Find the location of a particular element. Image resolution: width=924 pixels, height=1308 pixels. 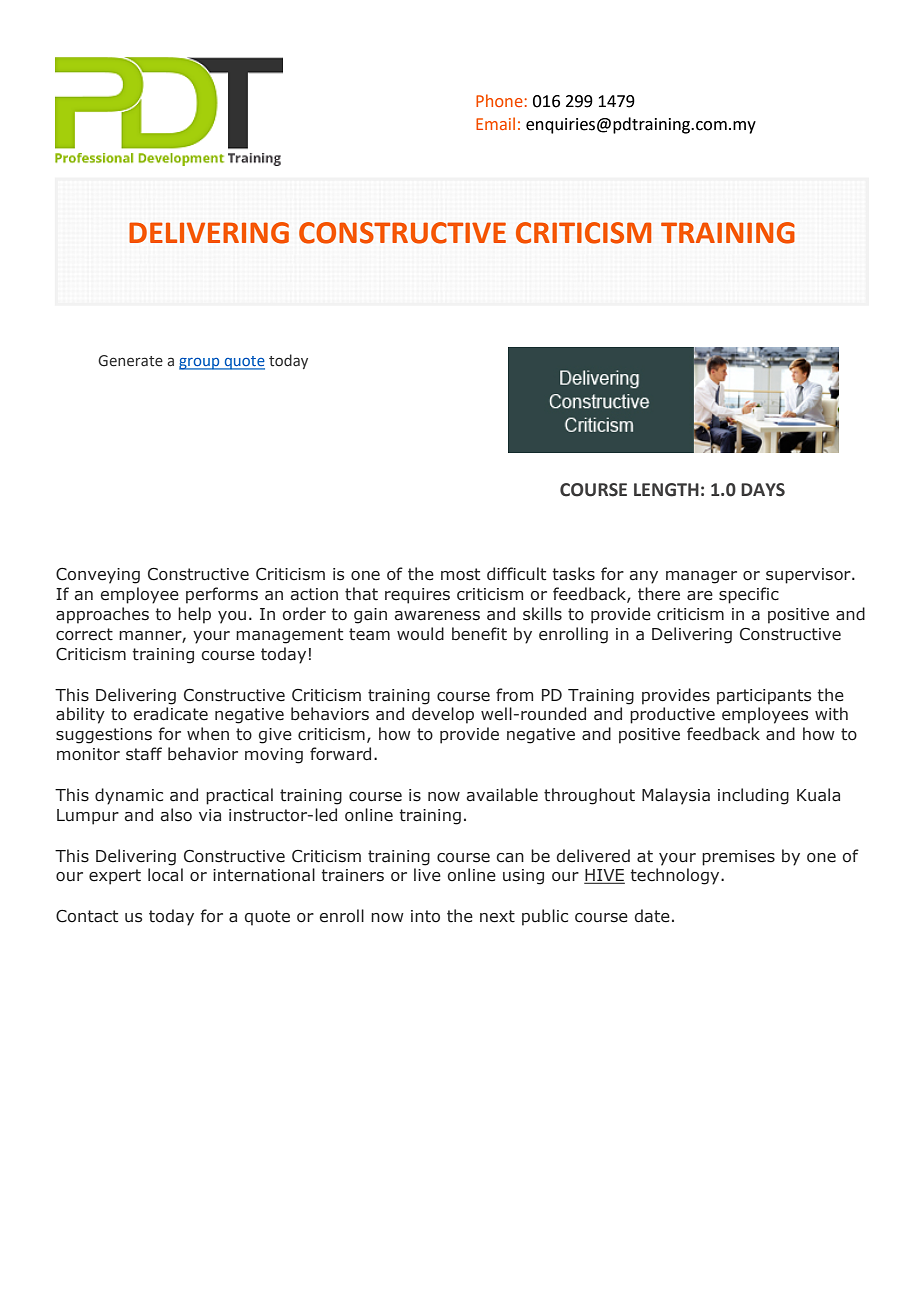

manager is located at coordinates (701, 577).
